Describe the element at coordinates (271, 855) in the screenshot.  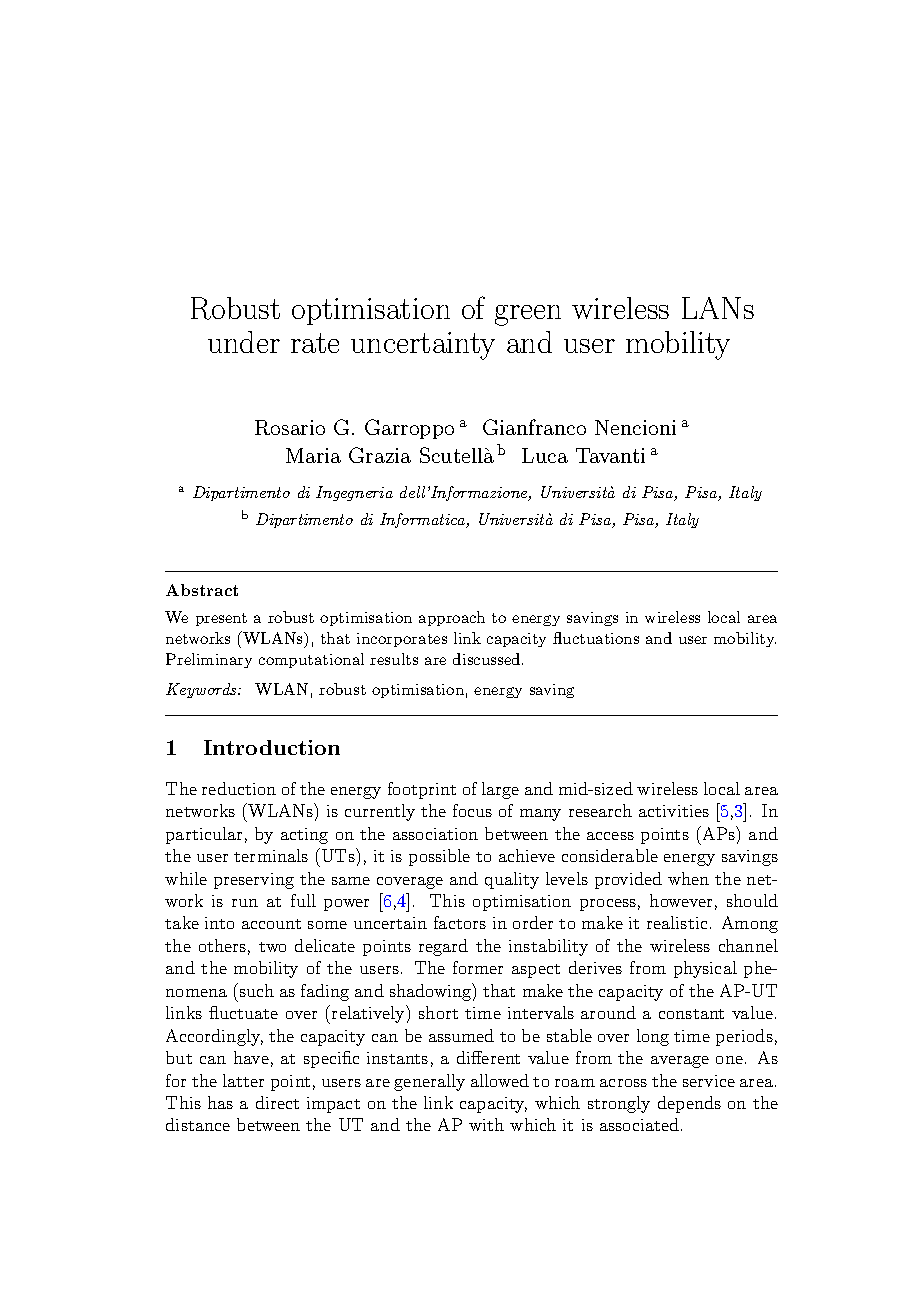
I see `terminals` at that location.
